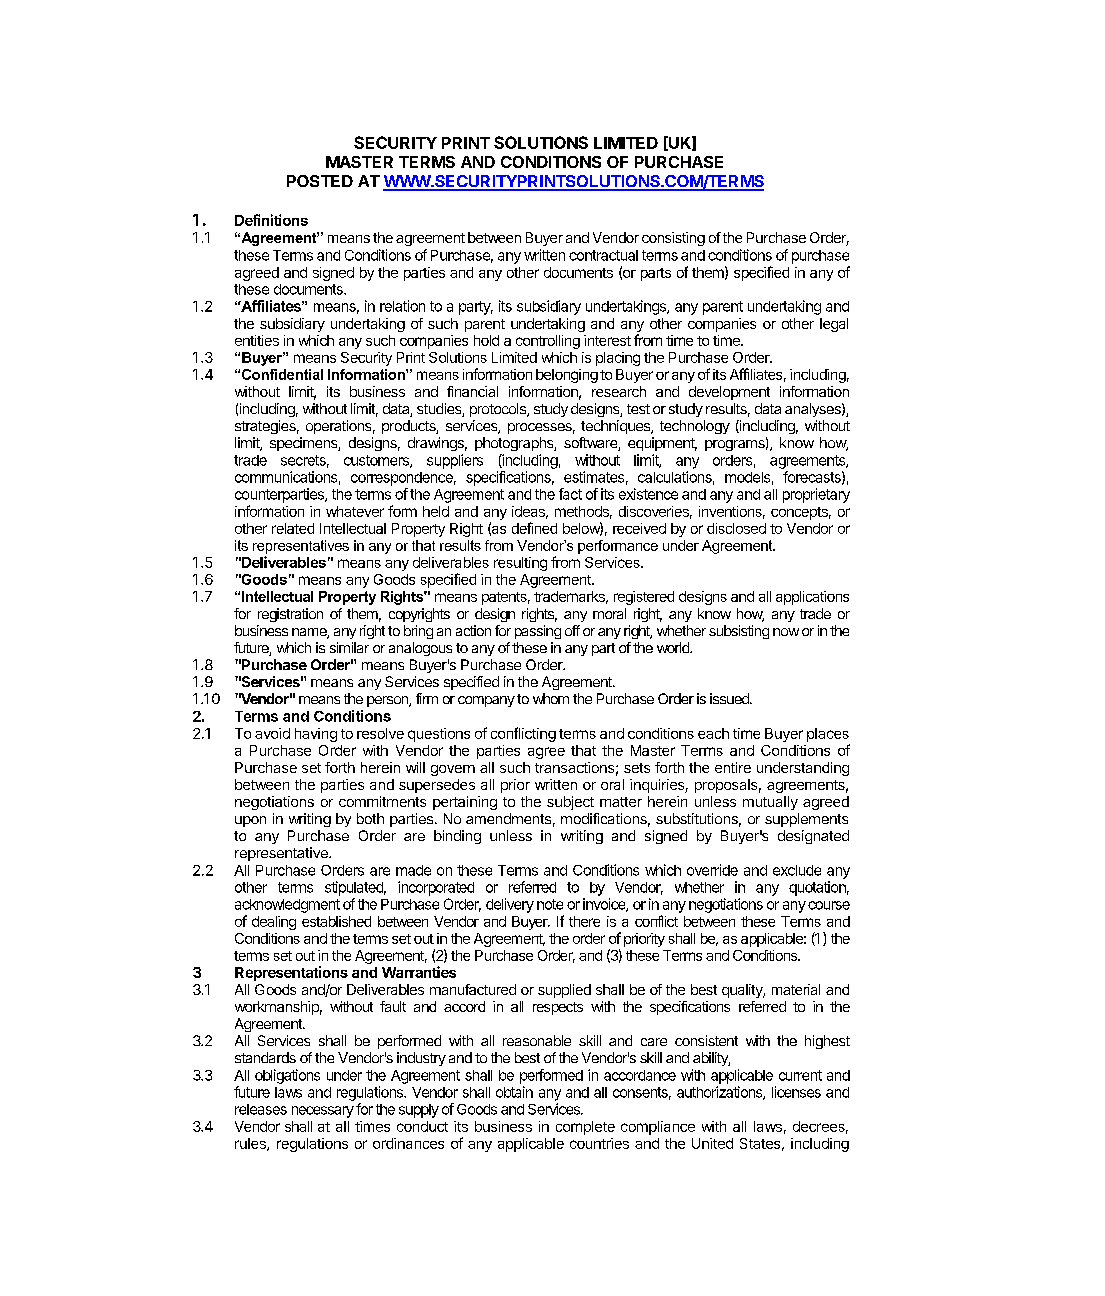  Describe the element at coordinates (770, 803) in the screenshot. I see `mutually` at that location.
